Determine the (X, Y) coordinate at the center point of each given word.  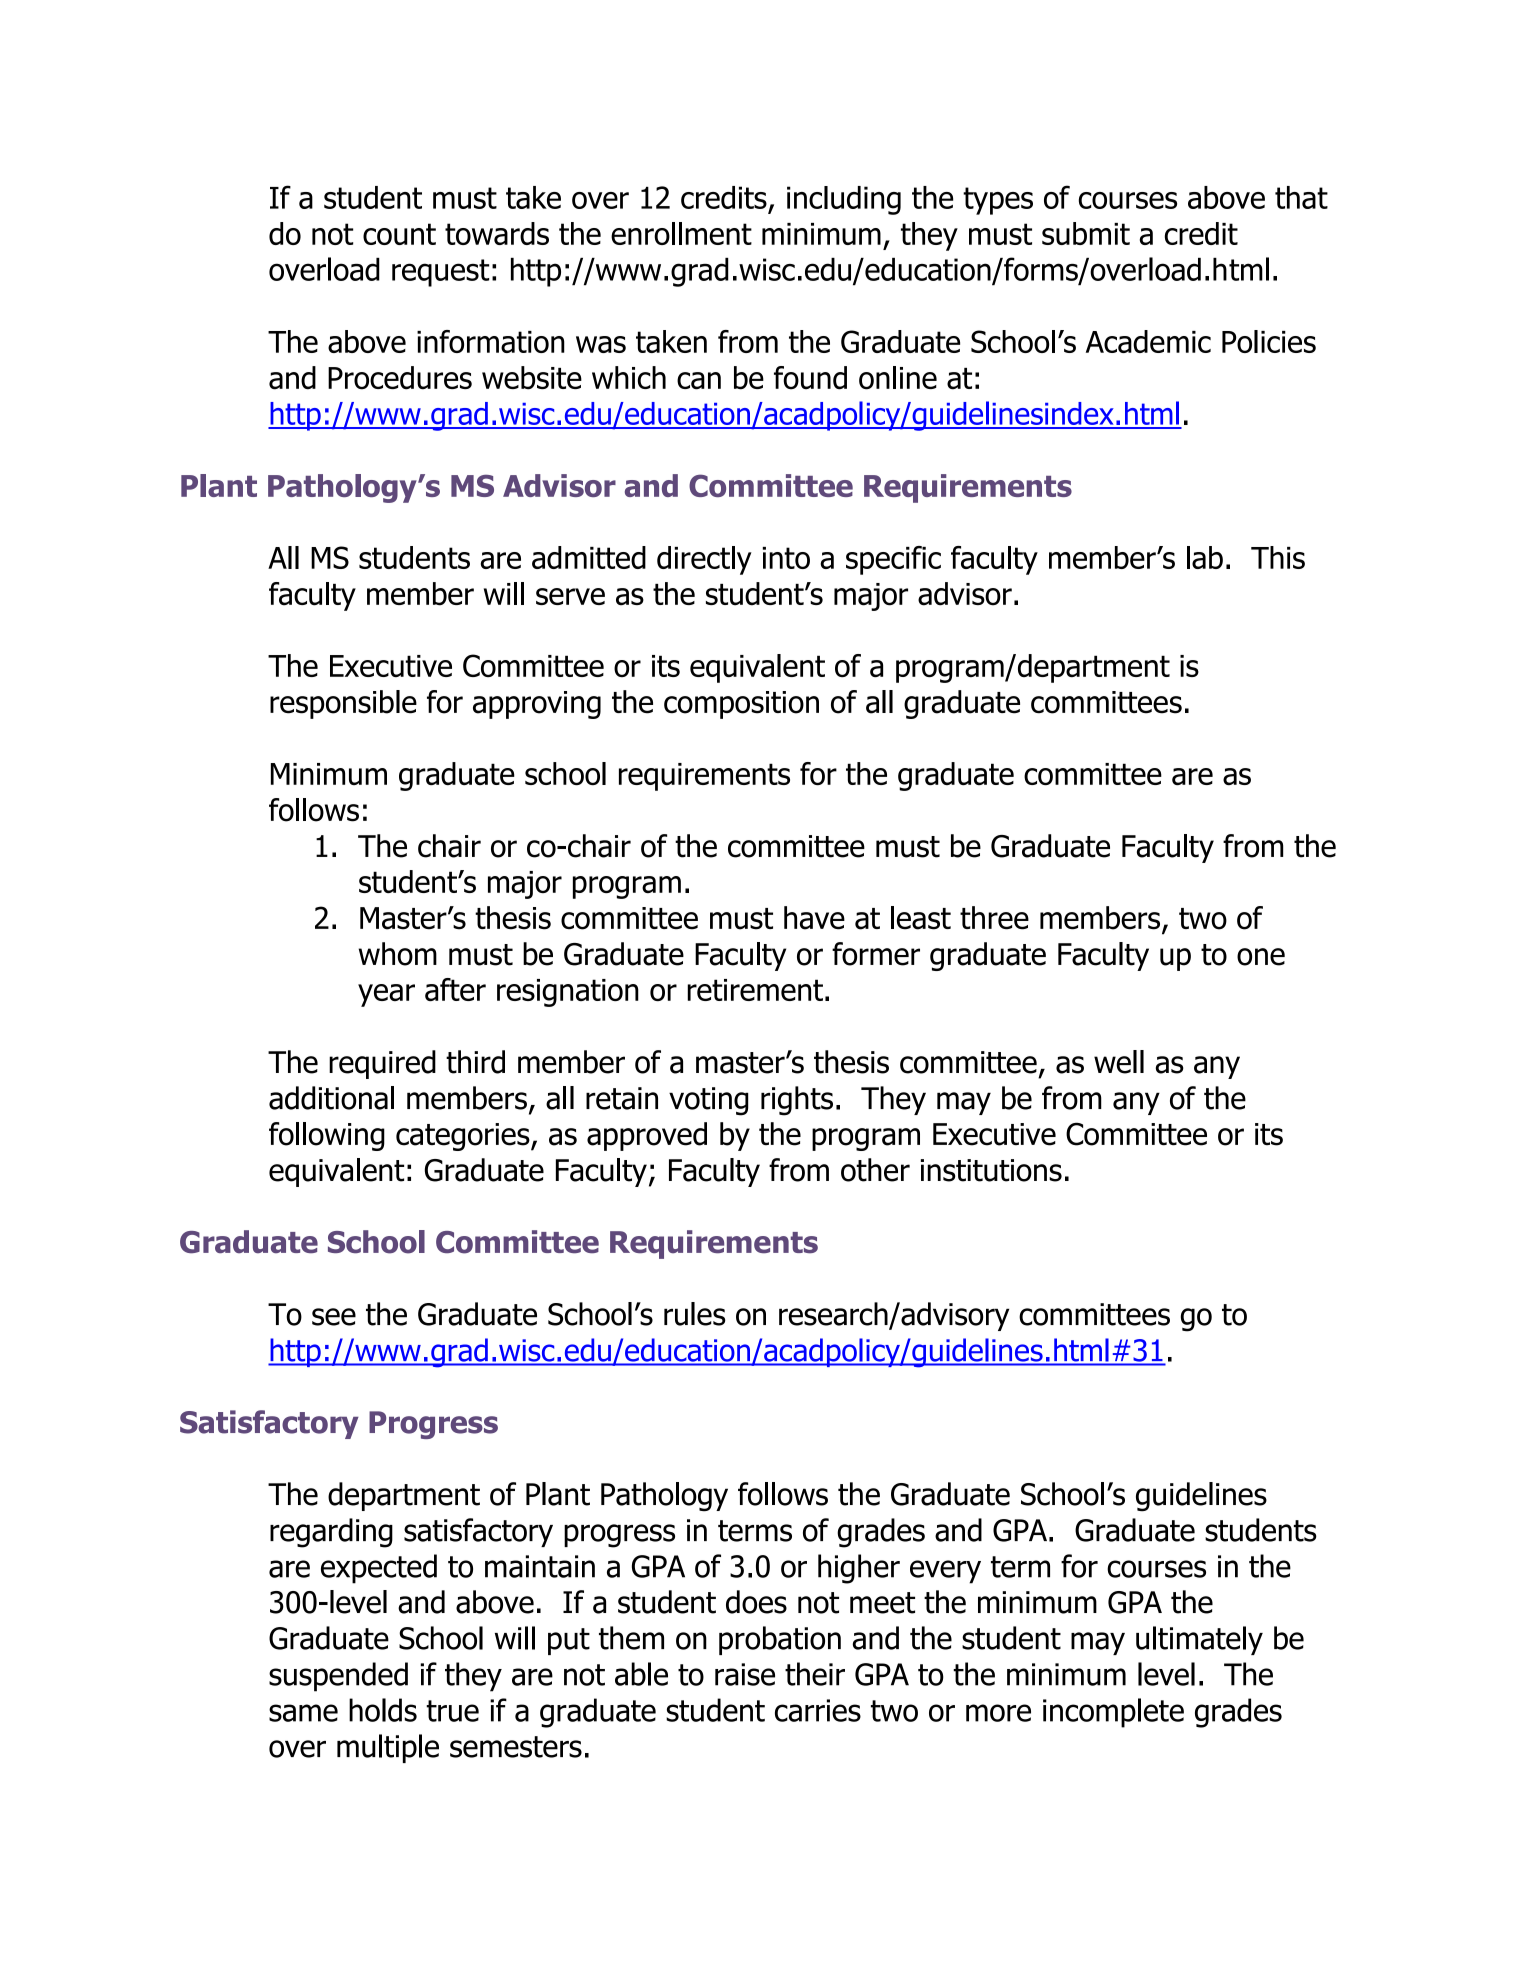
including (844, 200)
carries (818, 1710)
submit (1086, 233)
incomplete (1113, 1713)
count (399, 234)
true (452, 1711)
